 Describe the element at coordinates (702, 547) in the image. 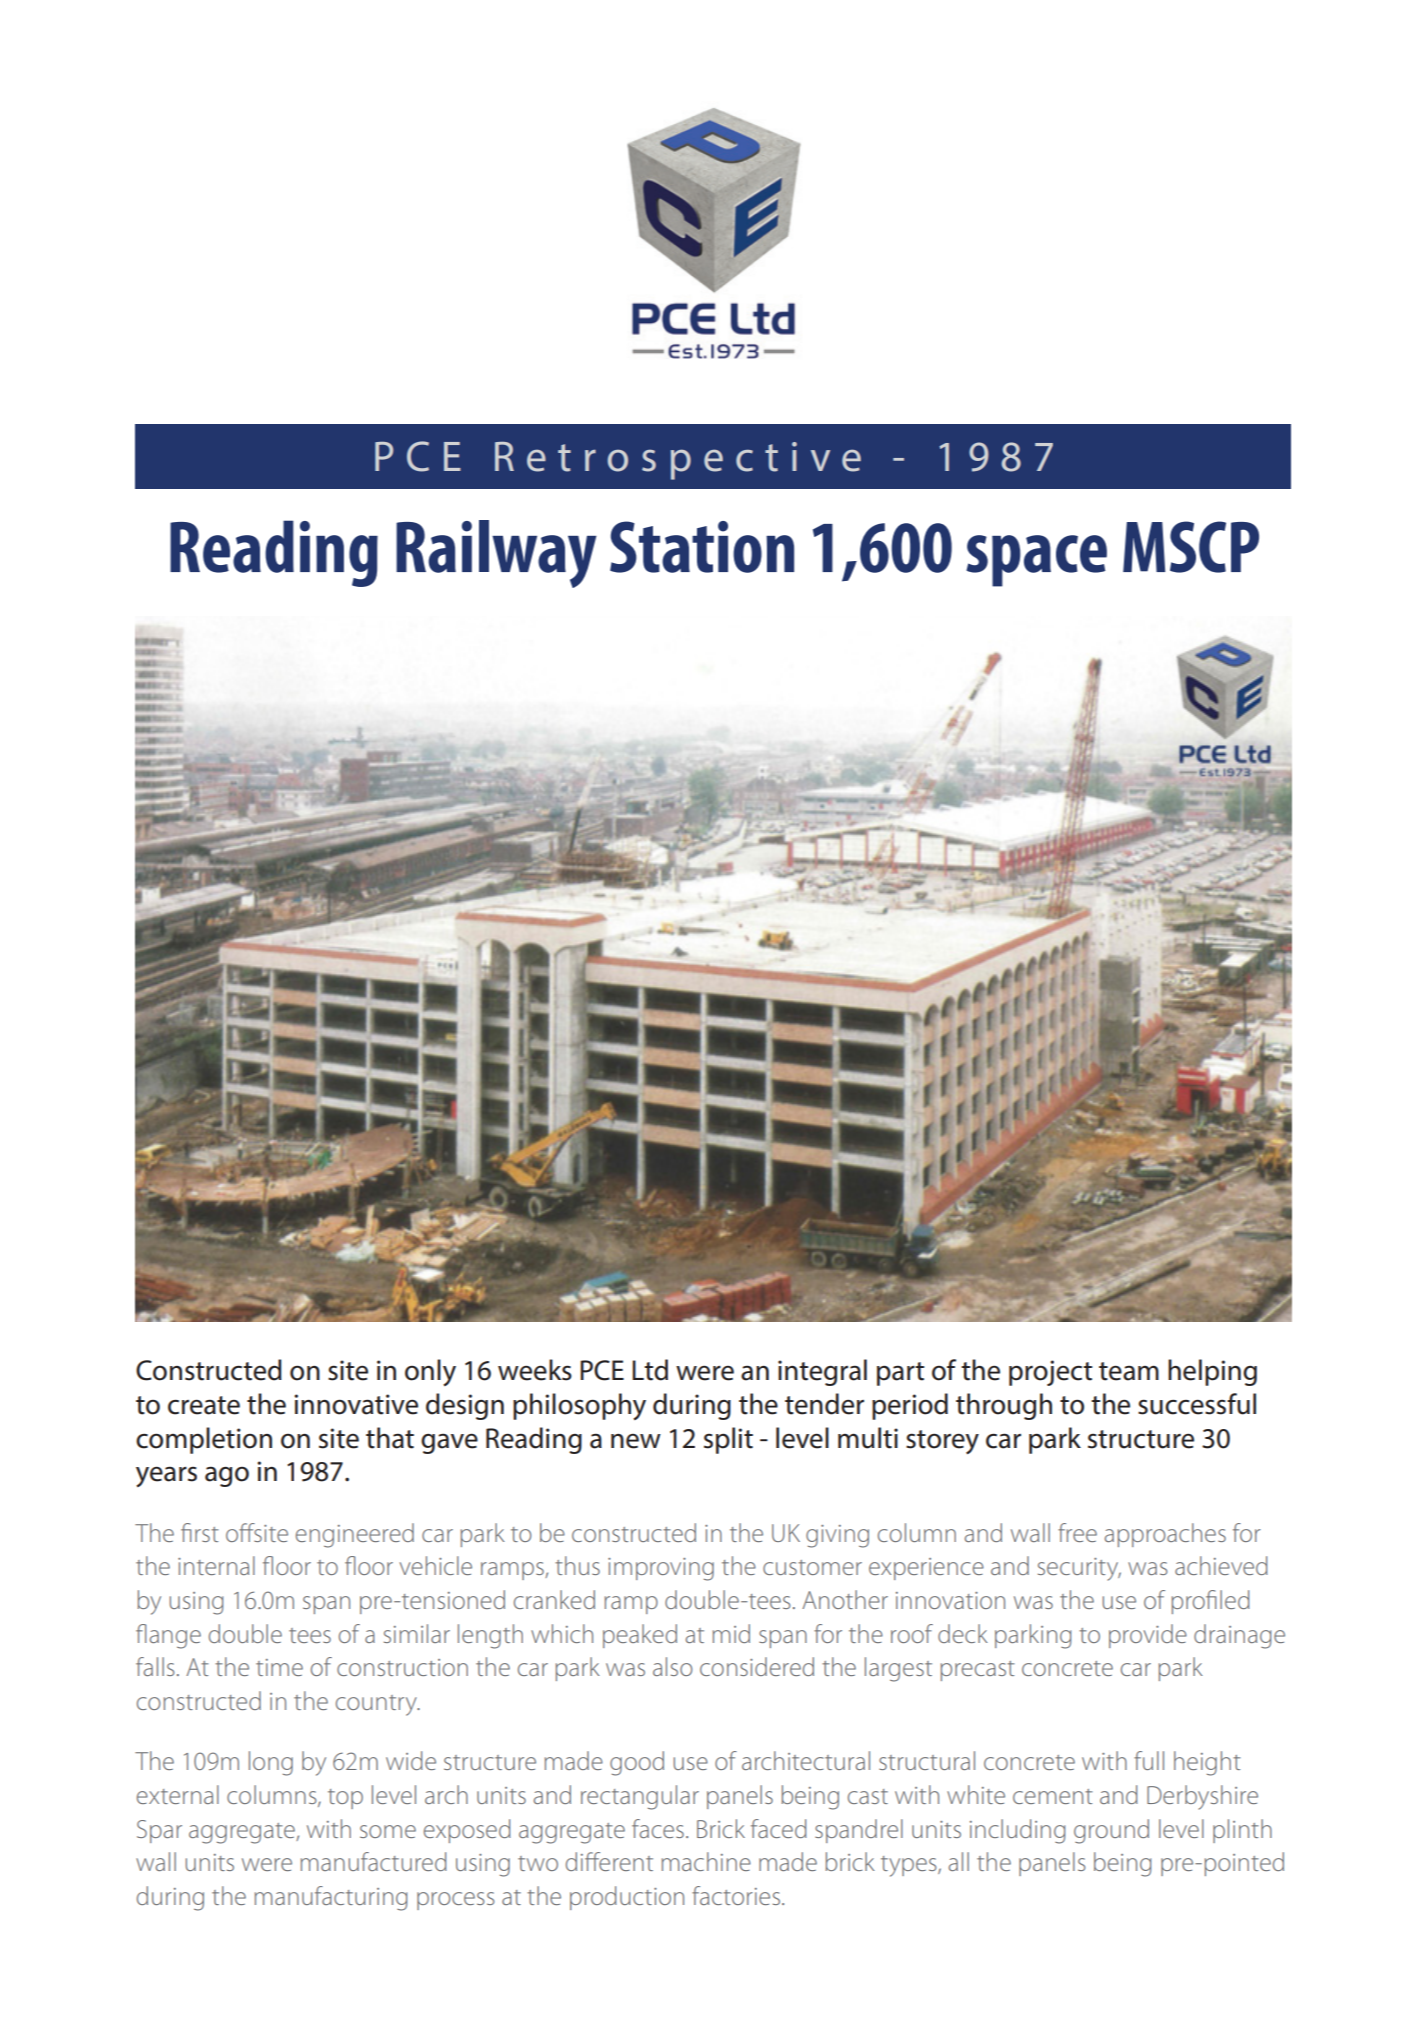

I see `Station` at that location.
